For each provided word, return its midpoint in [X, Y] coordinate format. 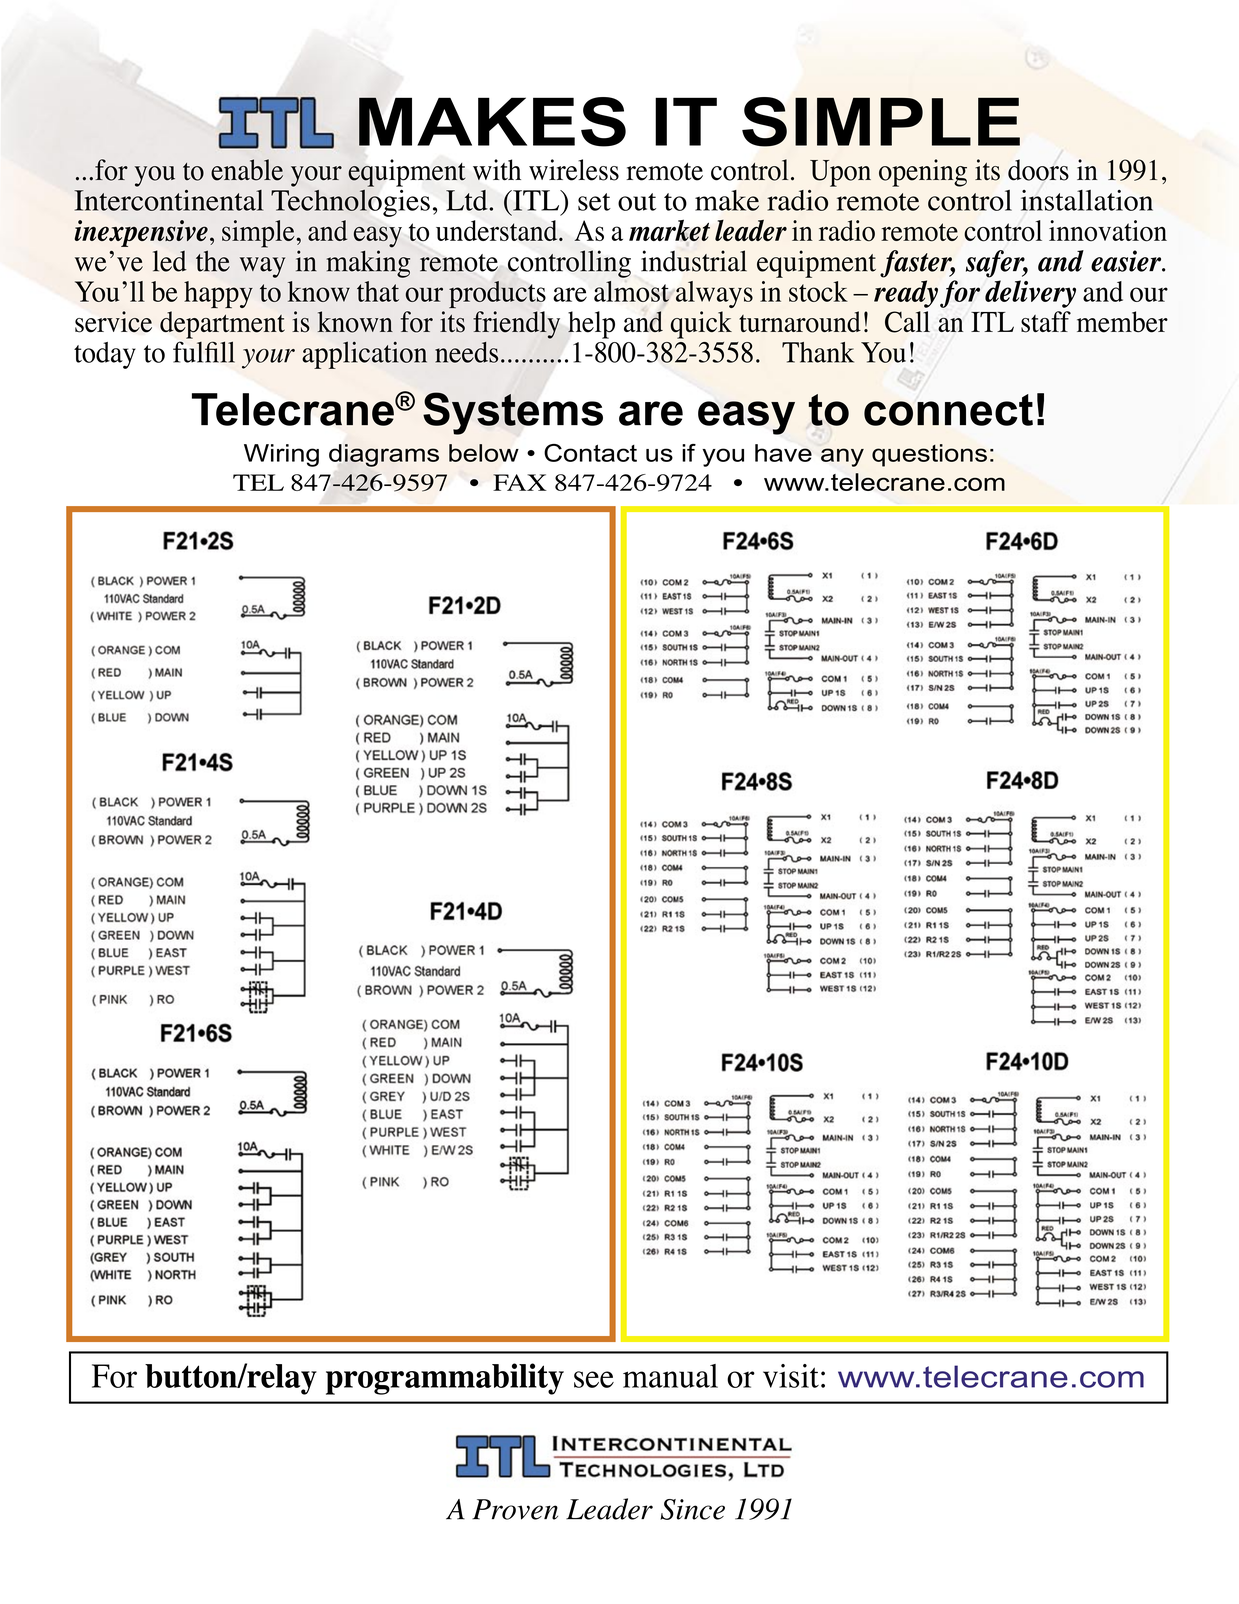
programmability [445, 1379]
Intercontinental [168, 200]
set [594, 202]
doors [1038, 170]
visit [791, 1376]
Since [692, 1509]
